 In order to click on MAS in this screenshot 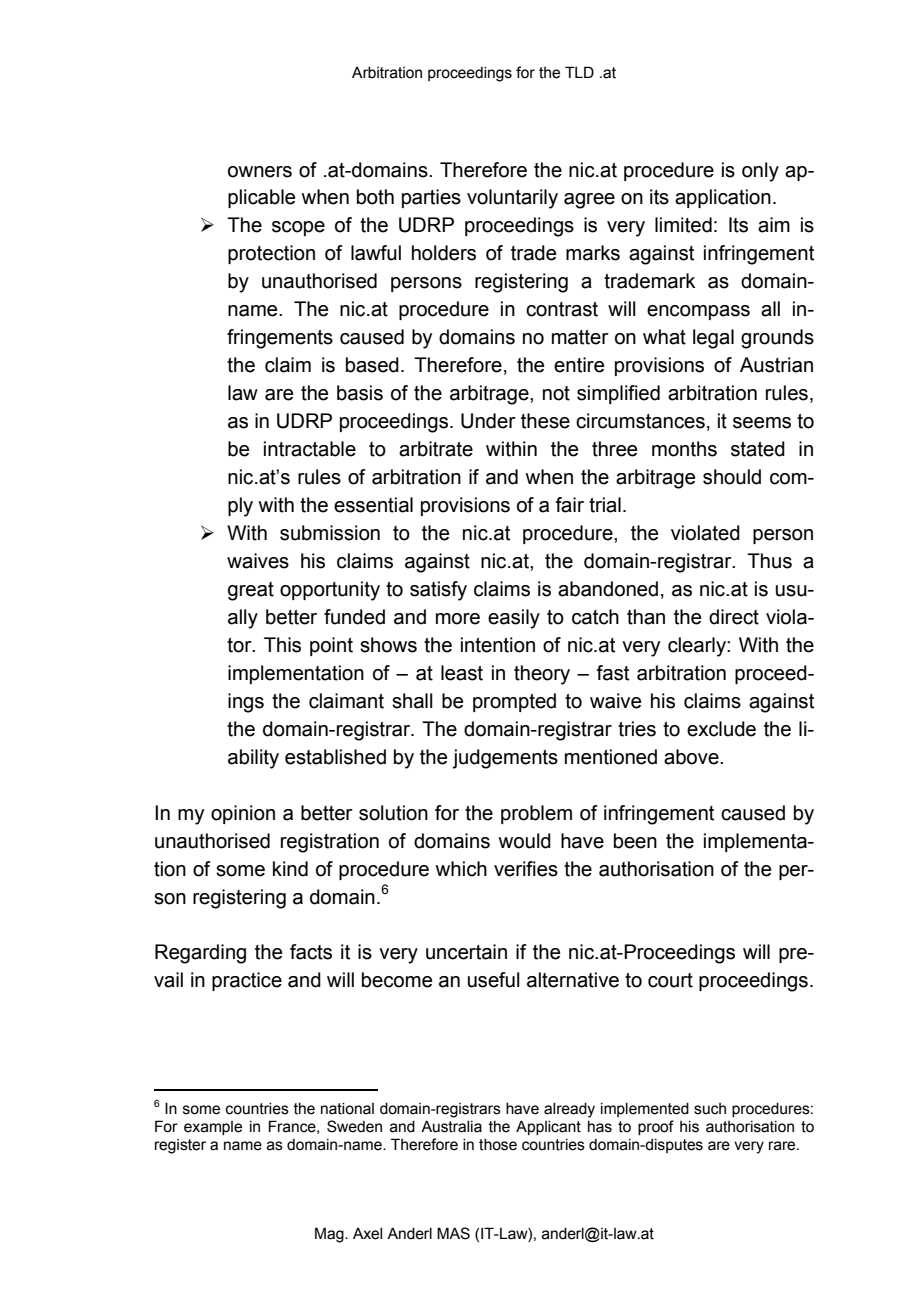, I will do `click(453, 1233)`.
